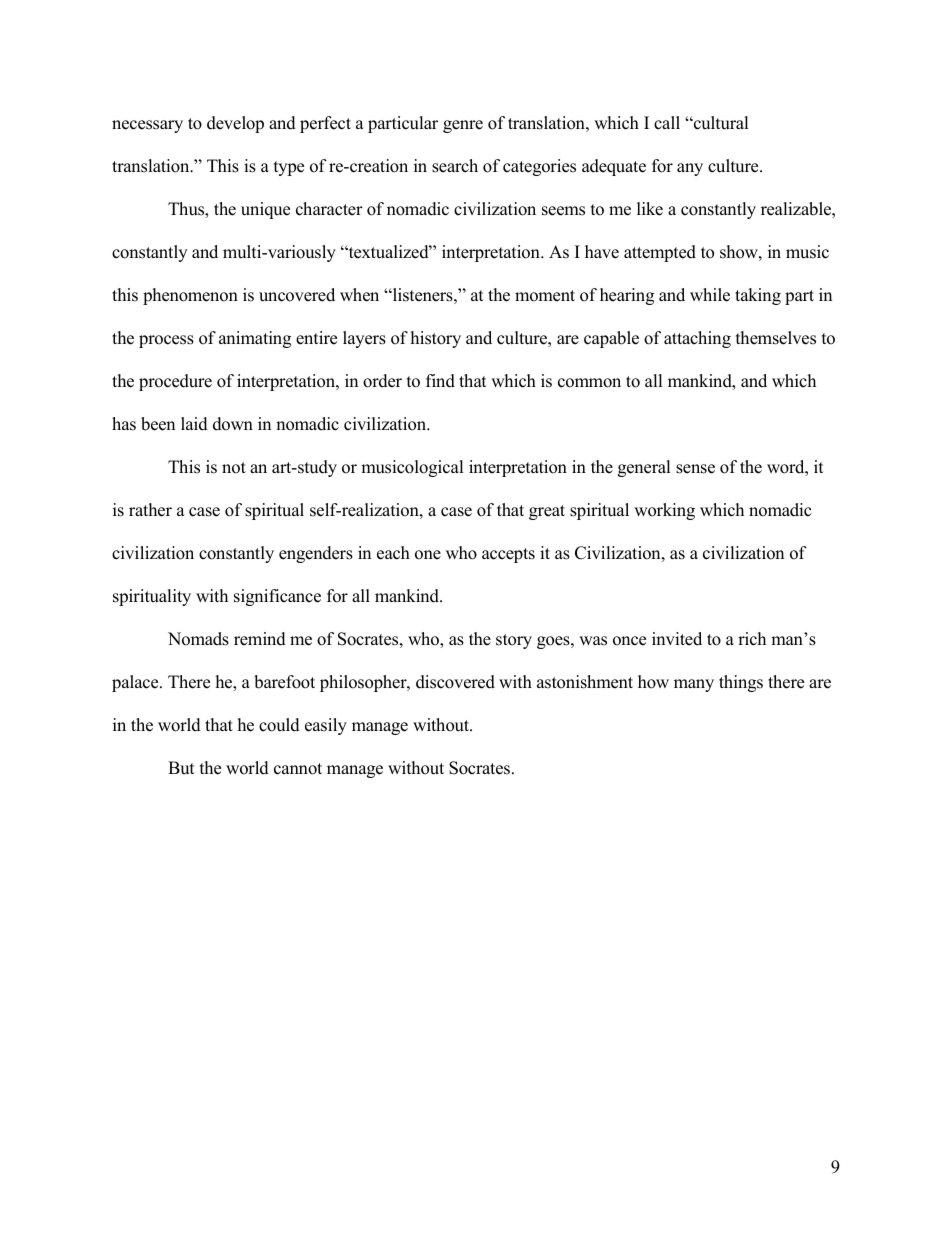 Image resolution: width=952 pixels, height=1233 pixels. Describe the element at coordinates (694, 685) in the screenshot. I see `many` at that location.
